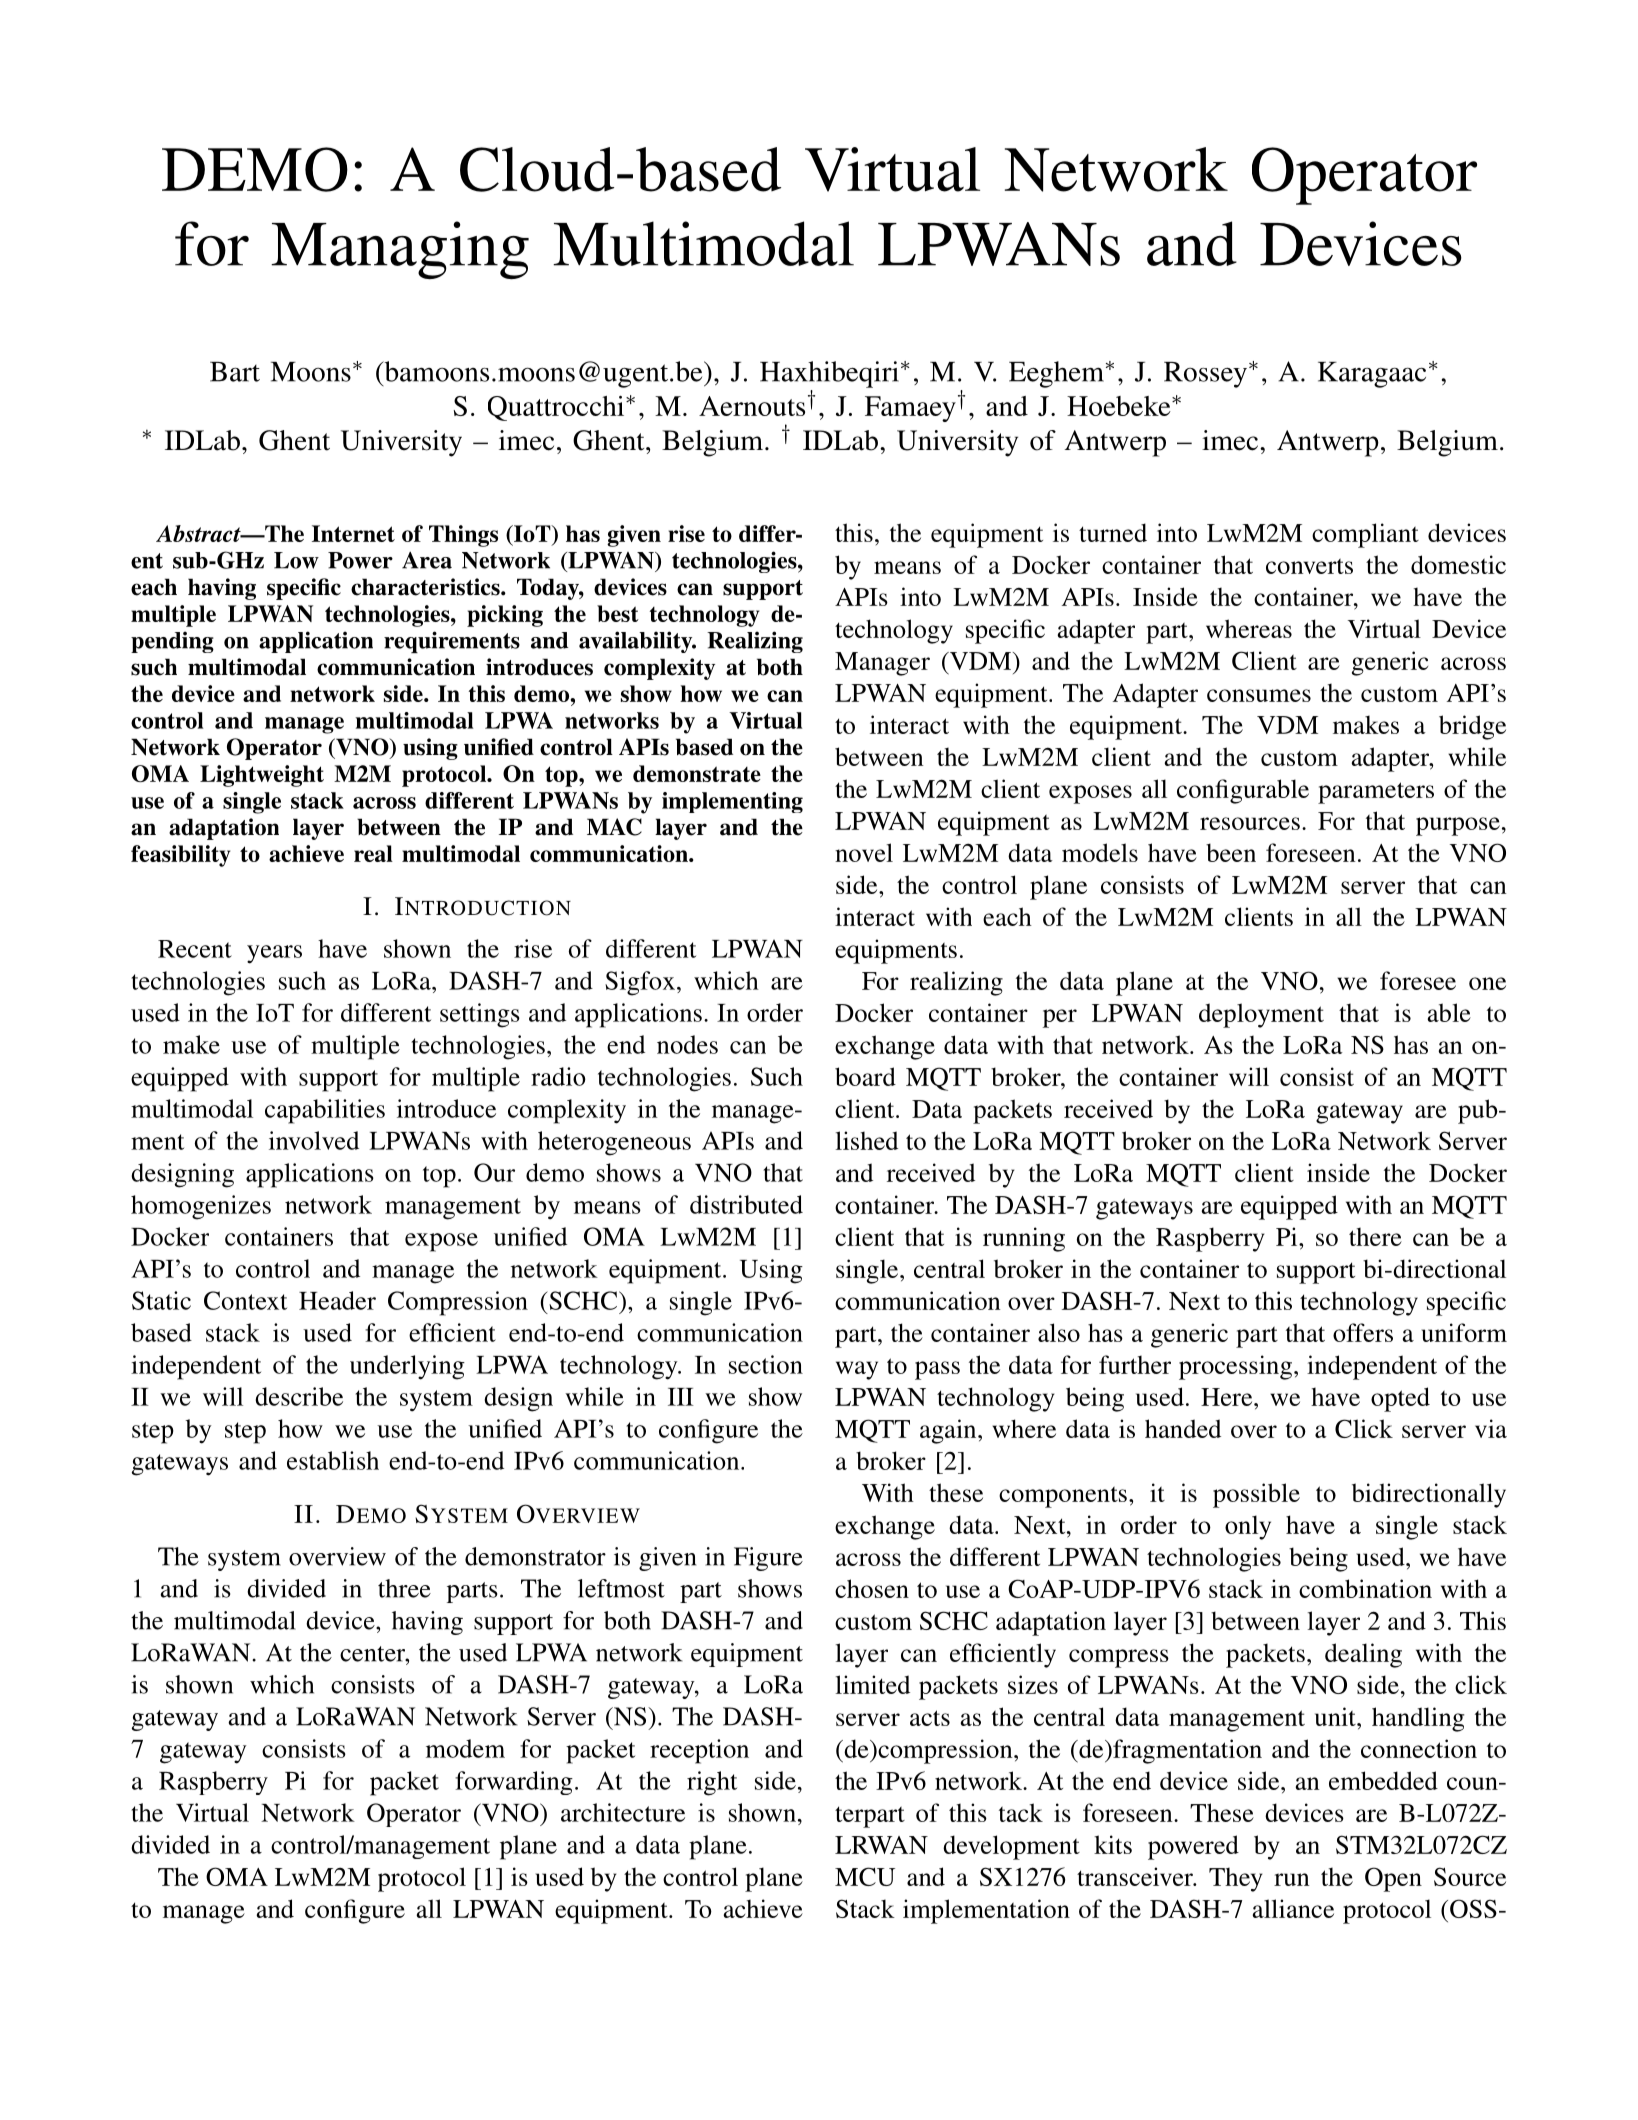 The image size is (1638, 2120). Describe the element at coordinates (325, 1111) in the document. I see `capabilities` at that location.
